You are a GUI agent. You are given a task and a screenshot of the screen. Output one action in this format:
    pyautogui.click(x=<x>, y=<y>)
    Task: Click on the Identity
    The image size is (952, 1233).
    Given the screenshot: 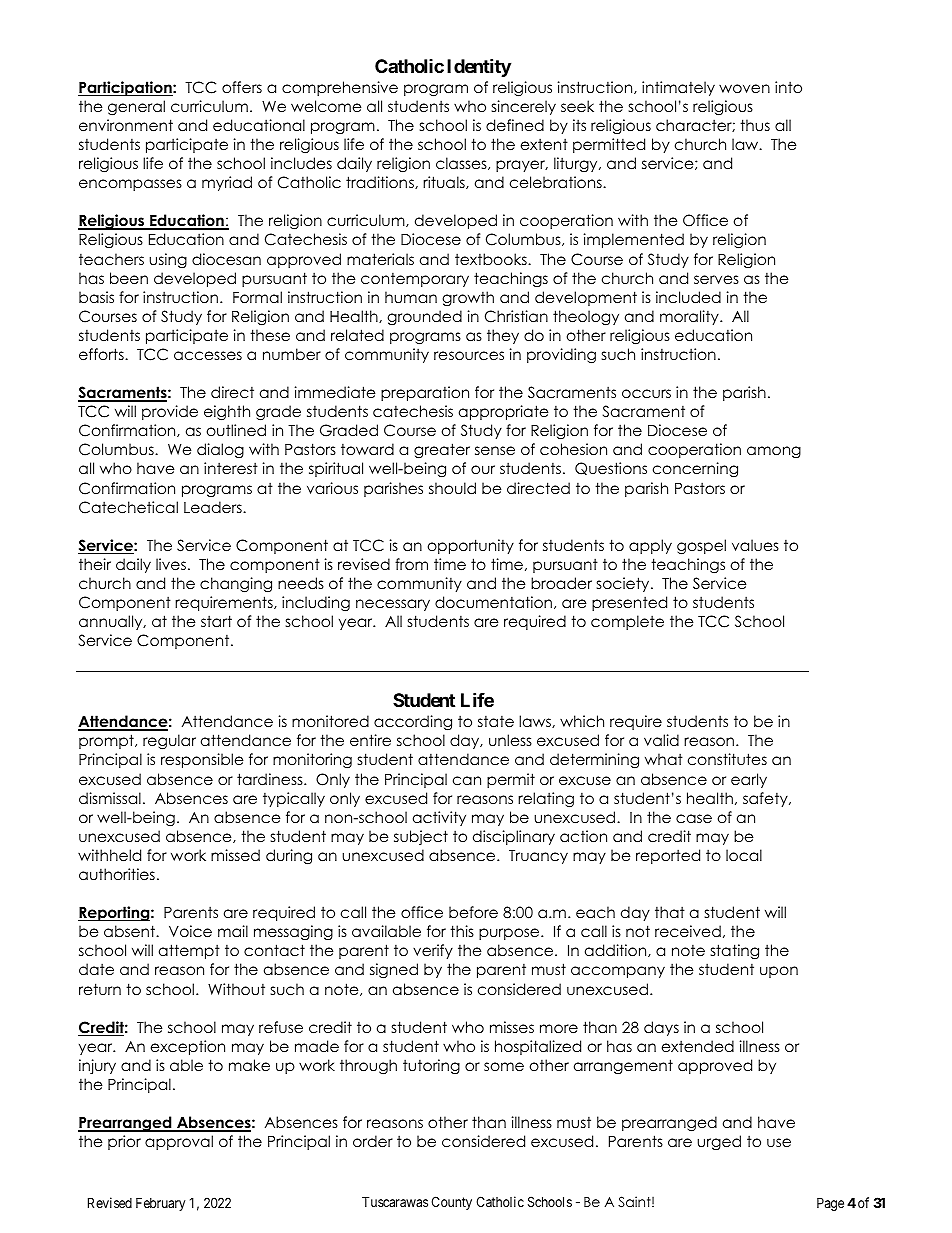 What is the action you would take?
    pyautogui.click(x=479, y=67)
